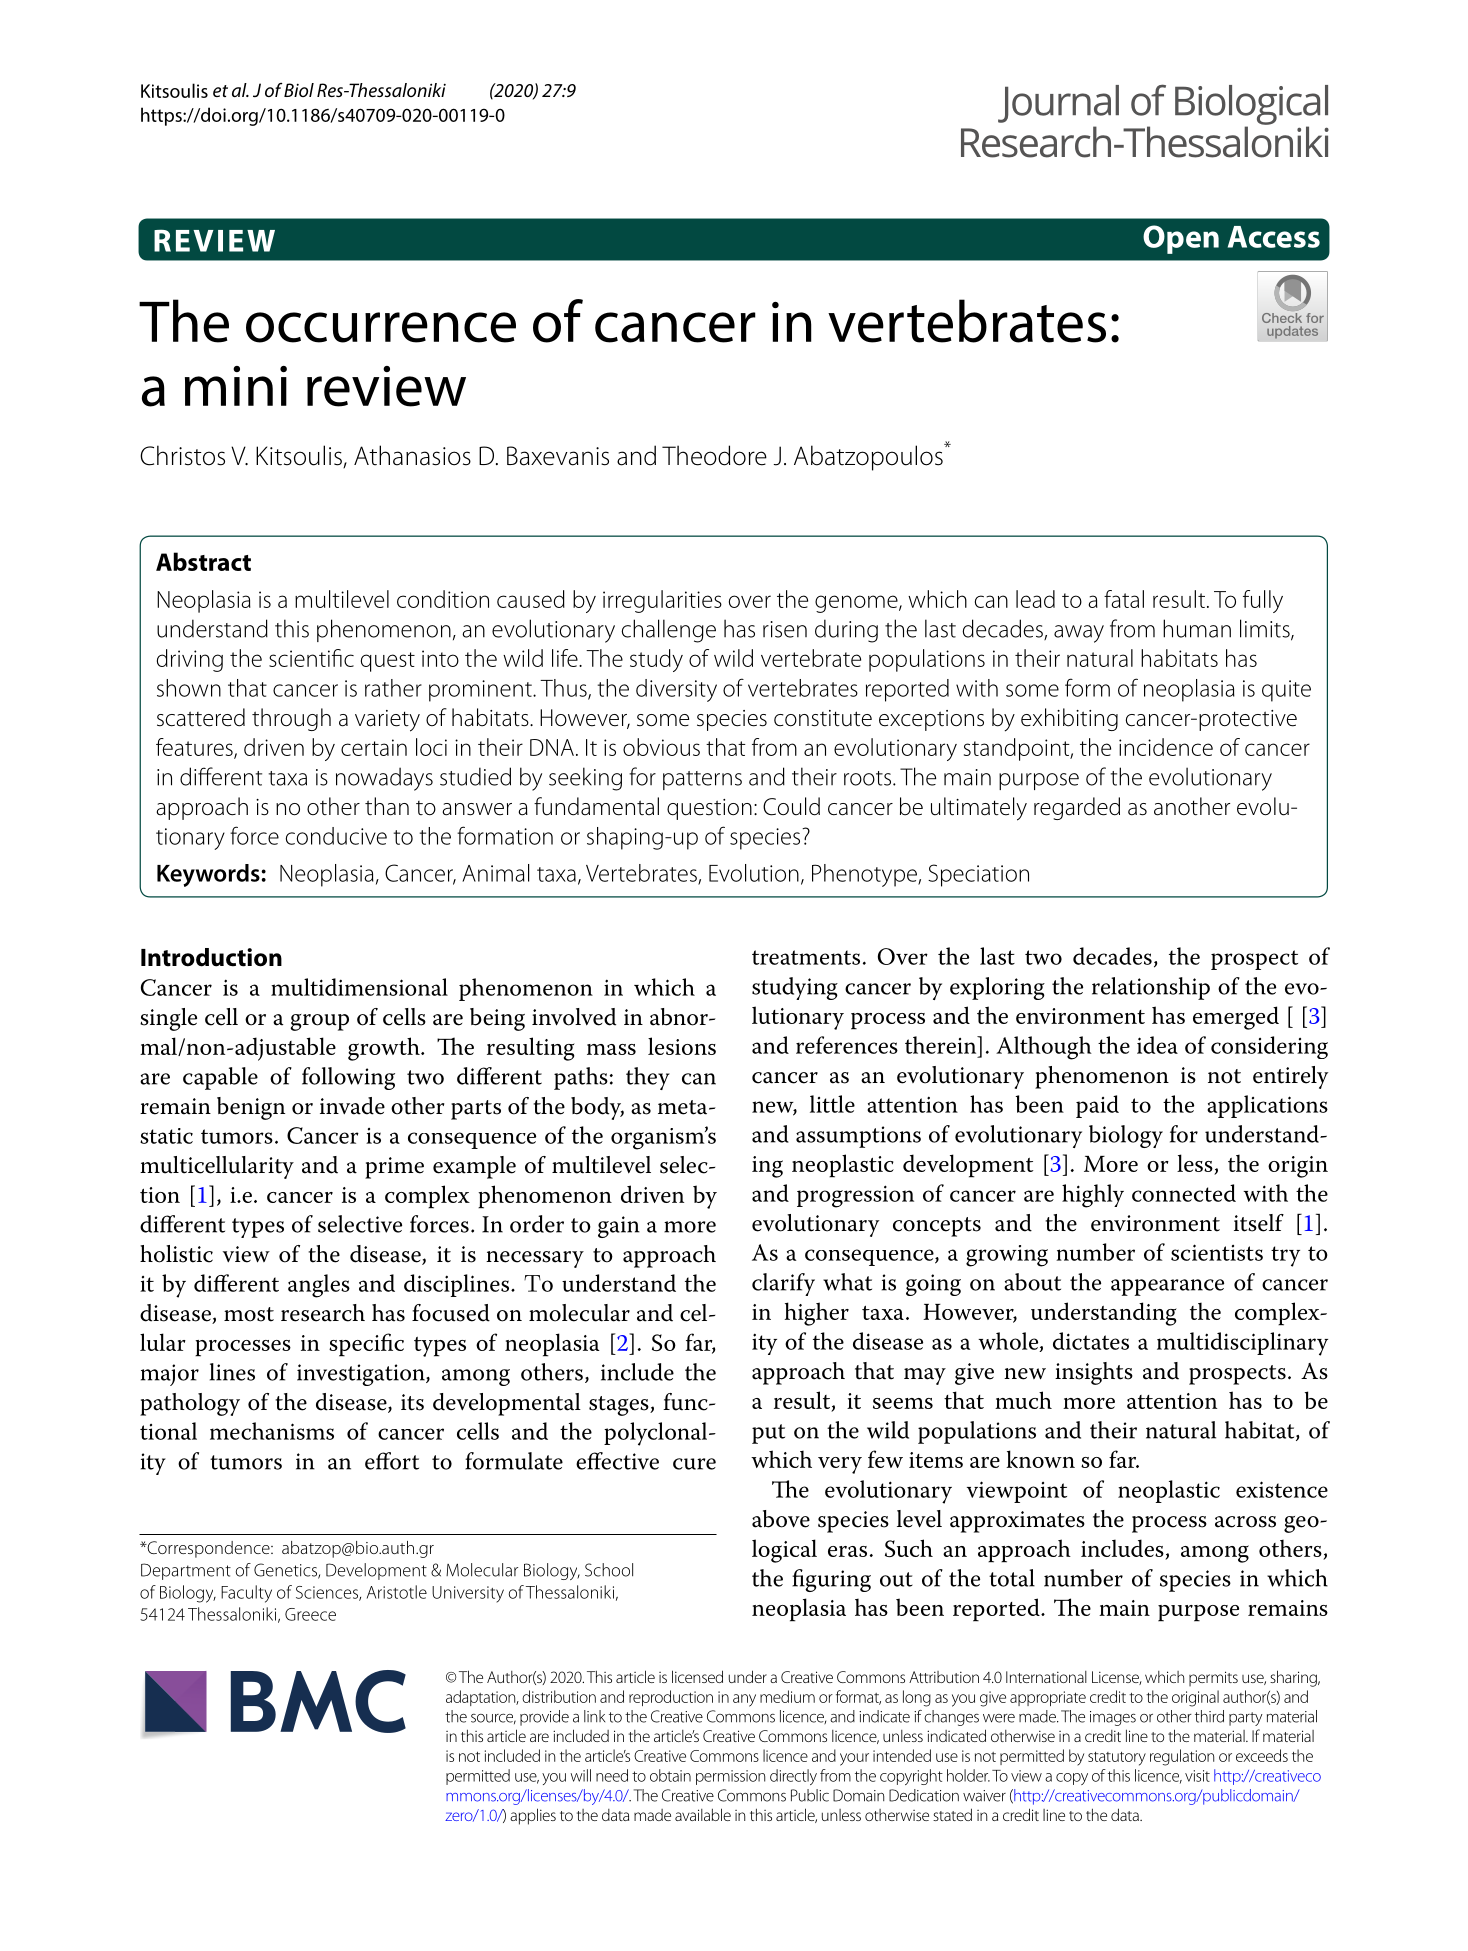  I want to click on Greece, so click(310, 1614).
